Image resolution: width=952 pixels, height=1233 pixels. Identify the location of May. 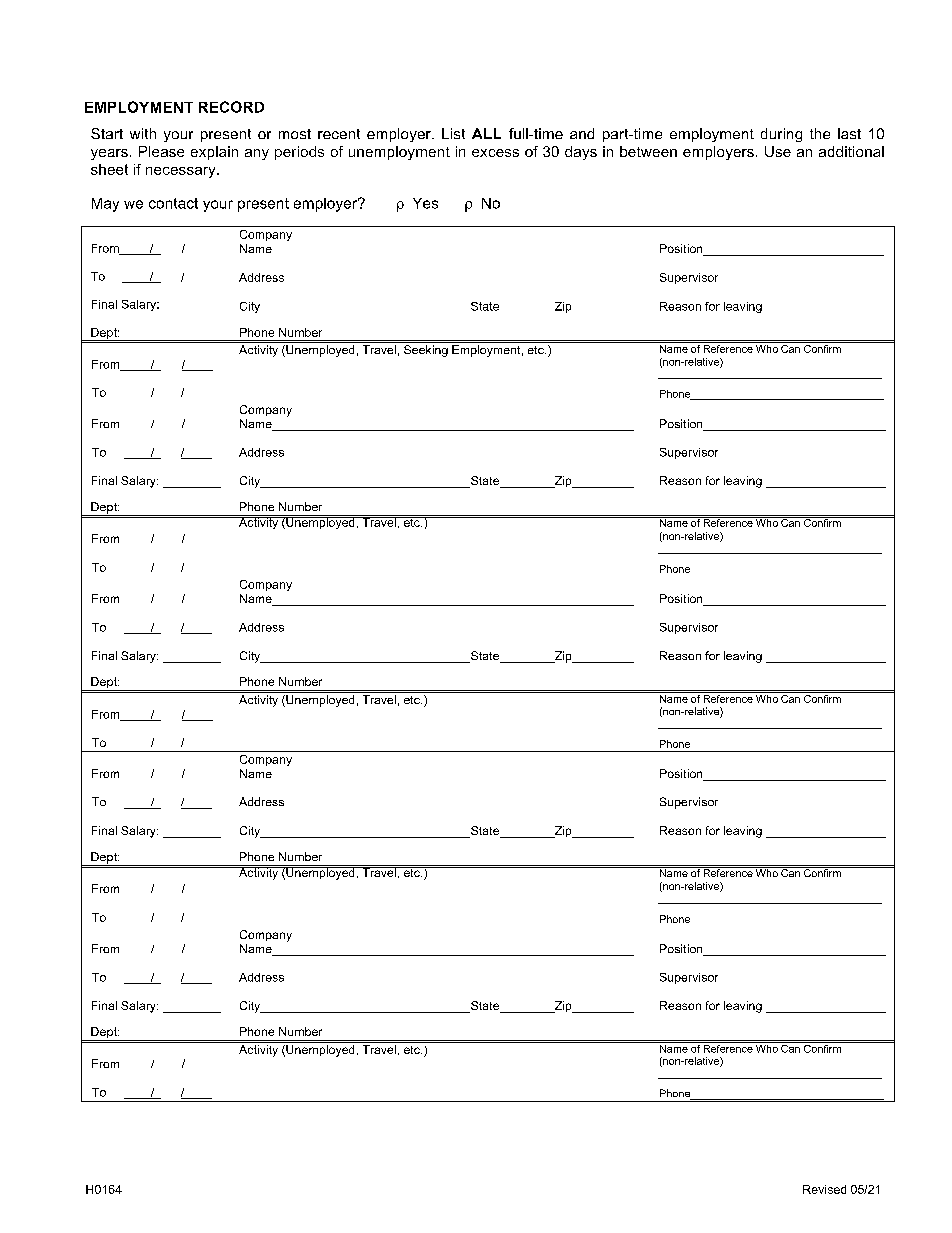
(105, 205).
